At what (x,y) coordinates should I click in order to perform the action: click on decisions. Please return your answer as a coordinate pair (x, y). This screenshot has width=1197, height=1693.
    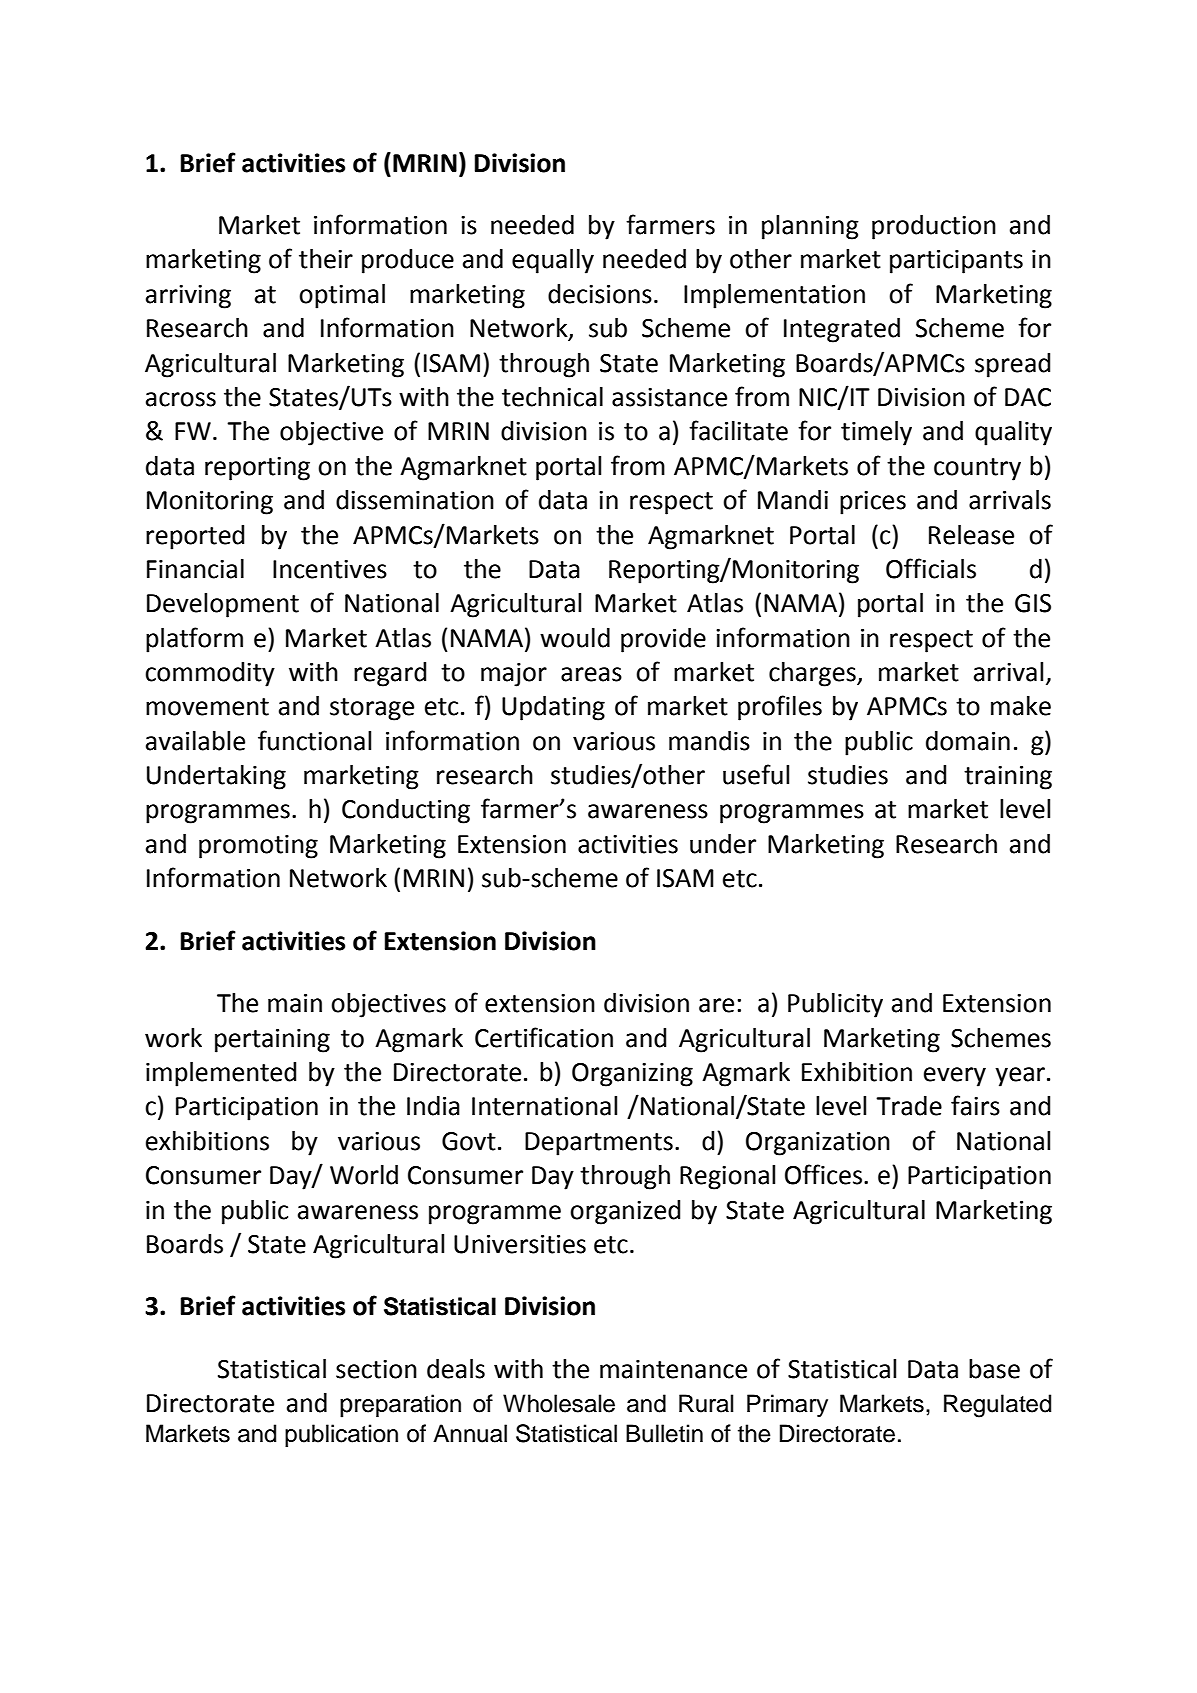
    Looking at the image, I should click on (600, 294).
